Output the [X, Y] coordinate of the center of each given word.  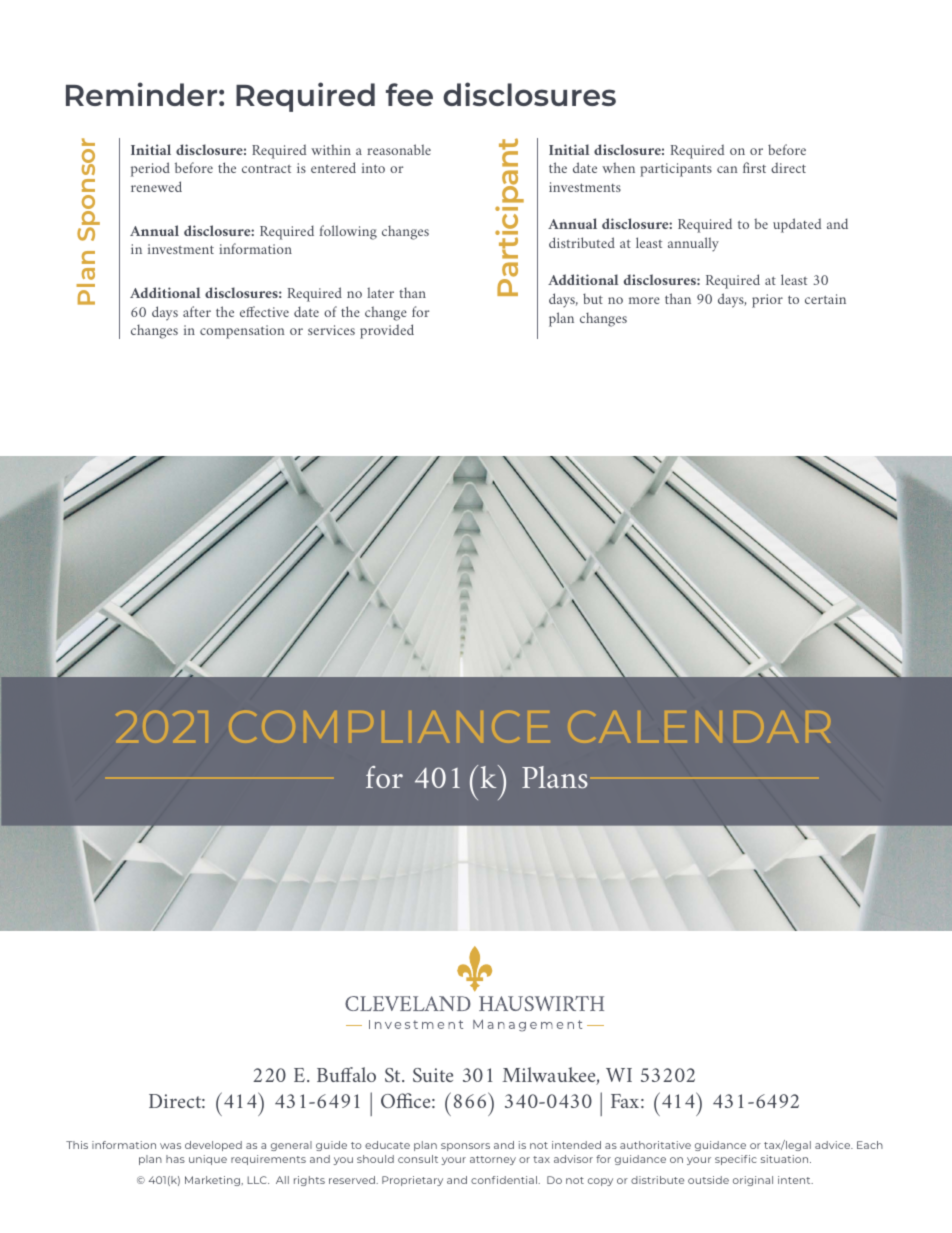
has [175, 1159]
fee [409, 94]
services [331, 330]
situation [786, 1159]
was [170, 1146]
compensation [242, 332]
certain [825, 299]
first [754, 167]
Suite [433, 1075]
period [150, 169]
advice [834, 1145]
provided [387, 331]
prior [767, 301]
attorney [493, 1160]
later [380, 292]
